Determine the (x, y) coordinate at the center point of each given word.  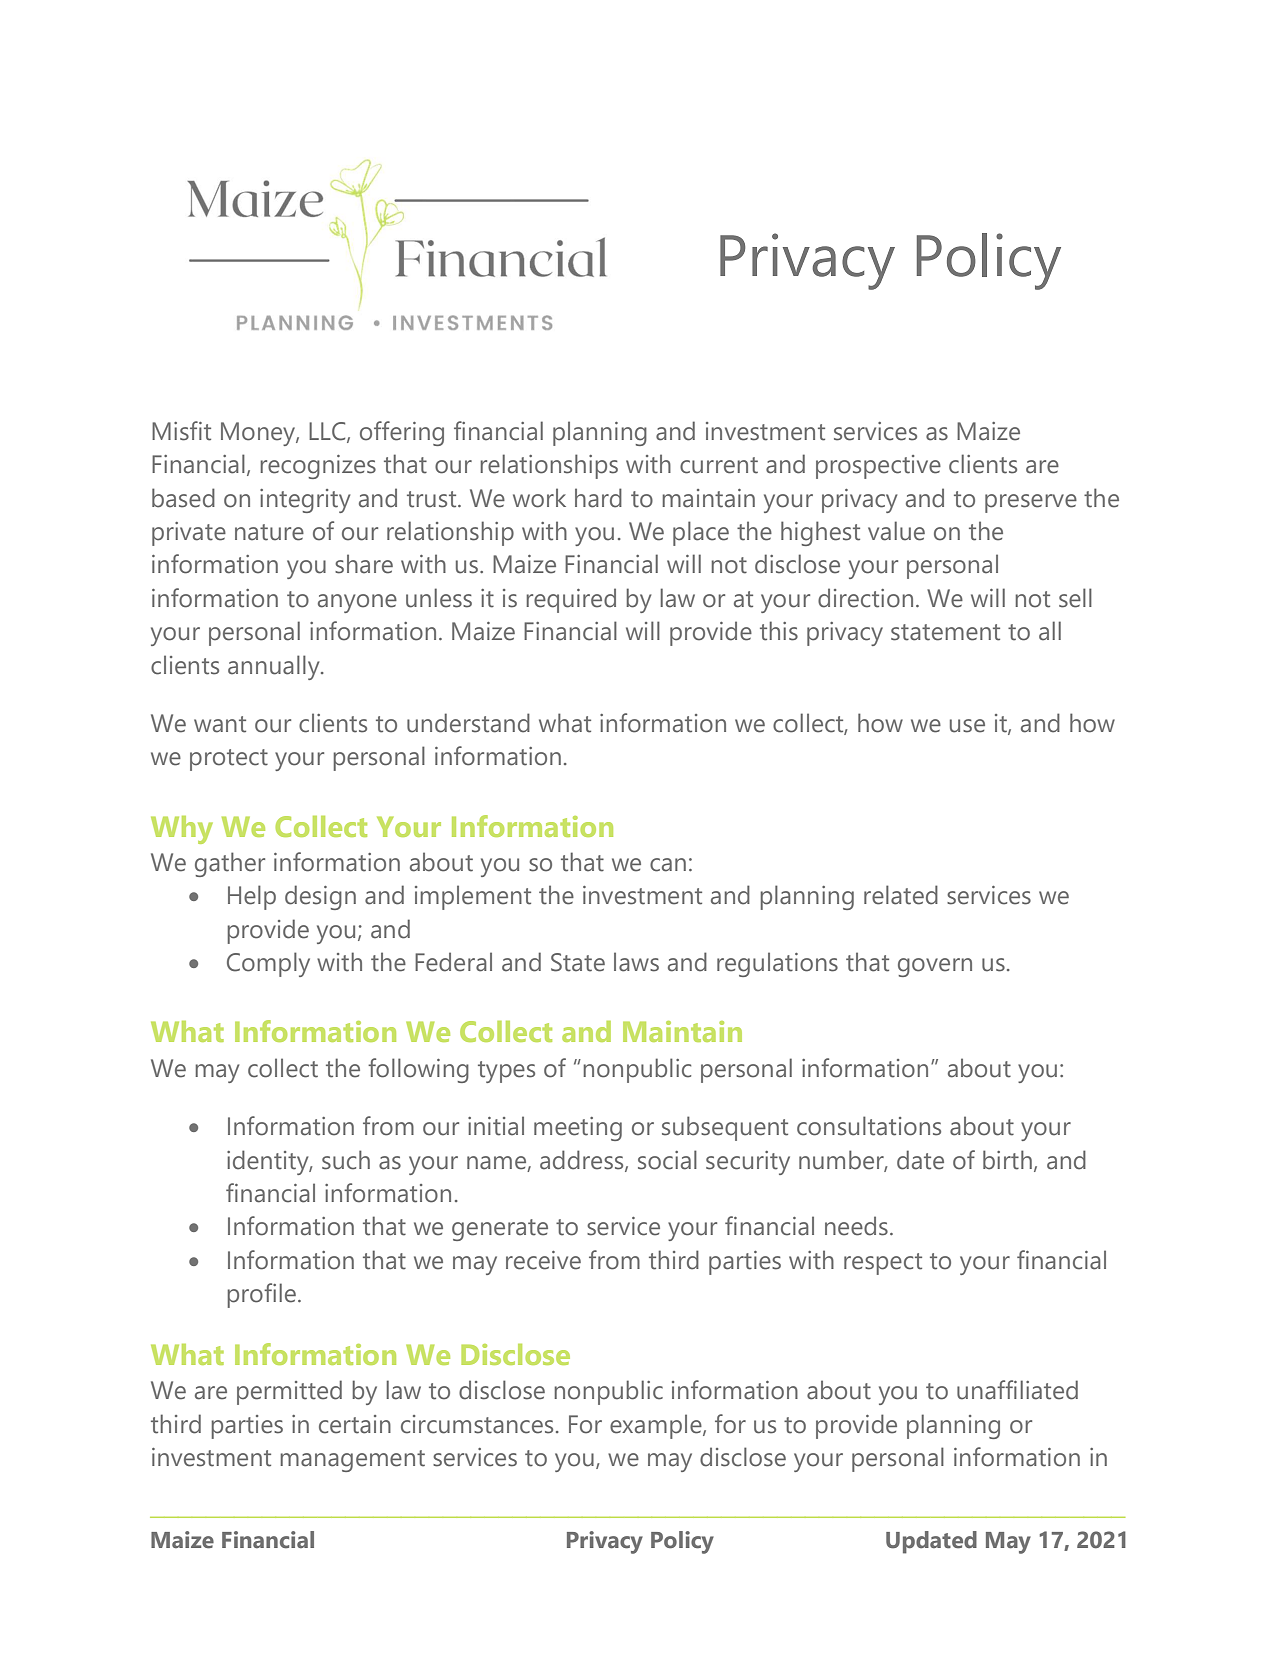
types (506, 1072)
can (668, 865)
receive (543, 1260)
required (571, 600)
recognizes (318, 467)
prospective (878, 467)
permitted (289, 1392)
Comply (268, 964)
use (967, 726)
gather (230, 864)
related (901, 895)
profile (261, 1295)
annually (275, 667)
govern (935, 967)
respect (883, 1264)
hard (598, 498)
